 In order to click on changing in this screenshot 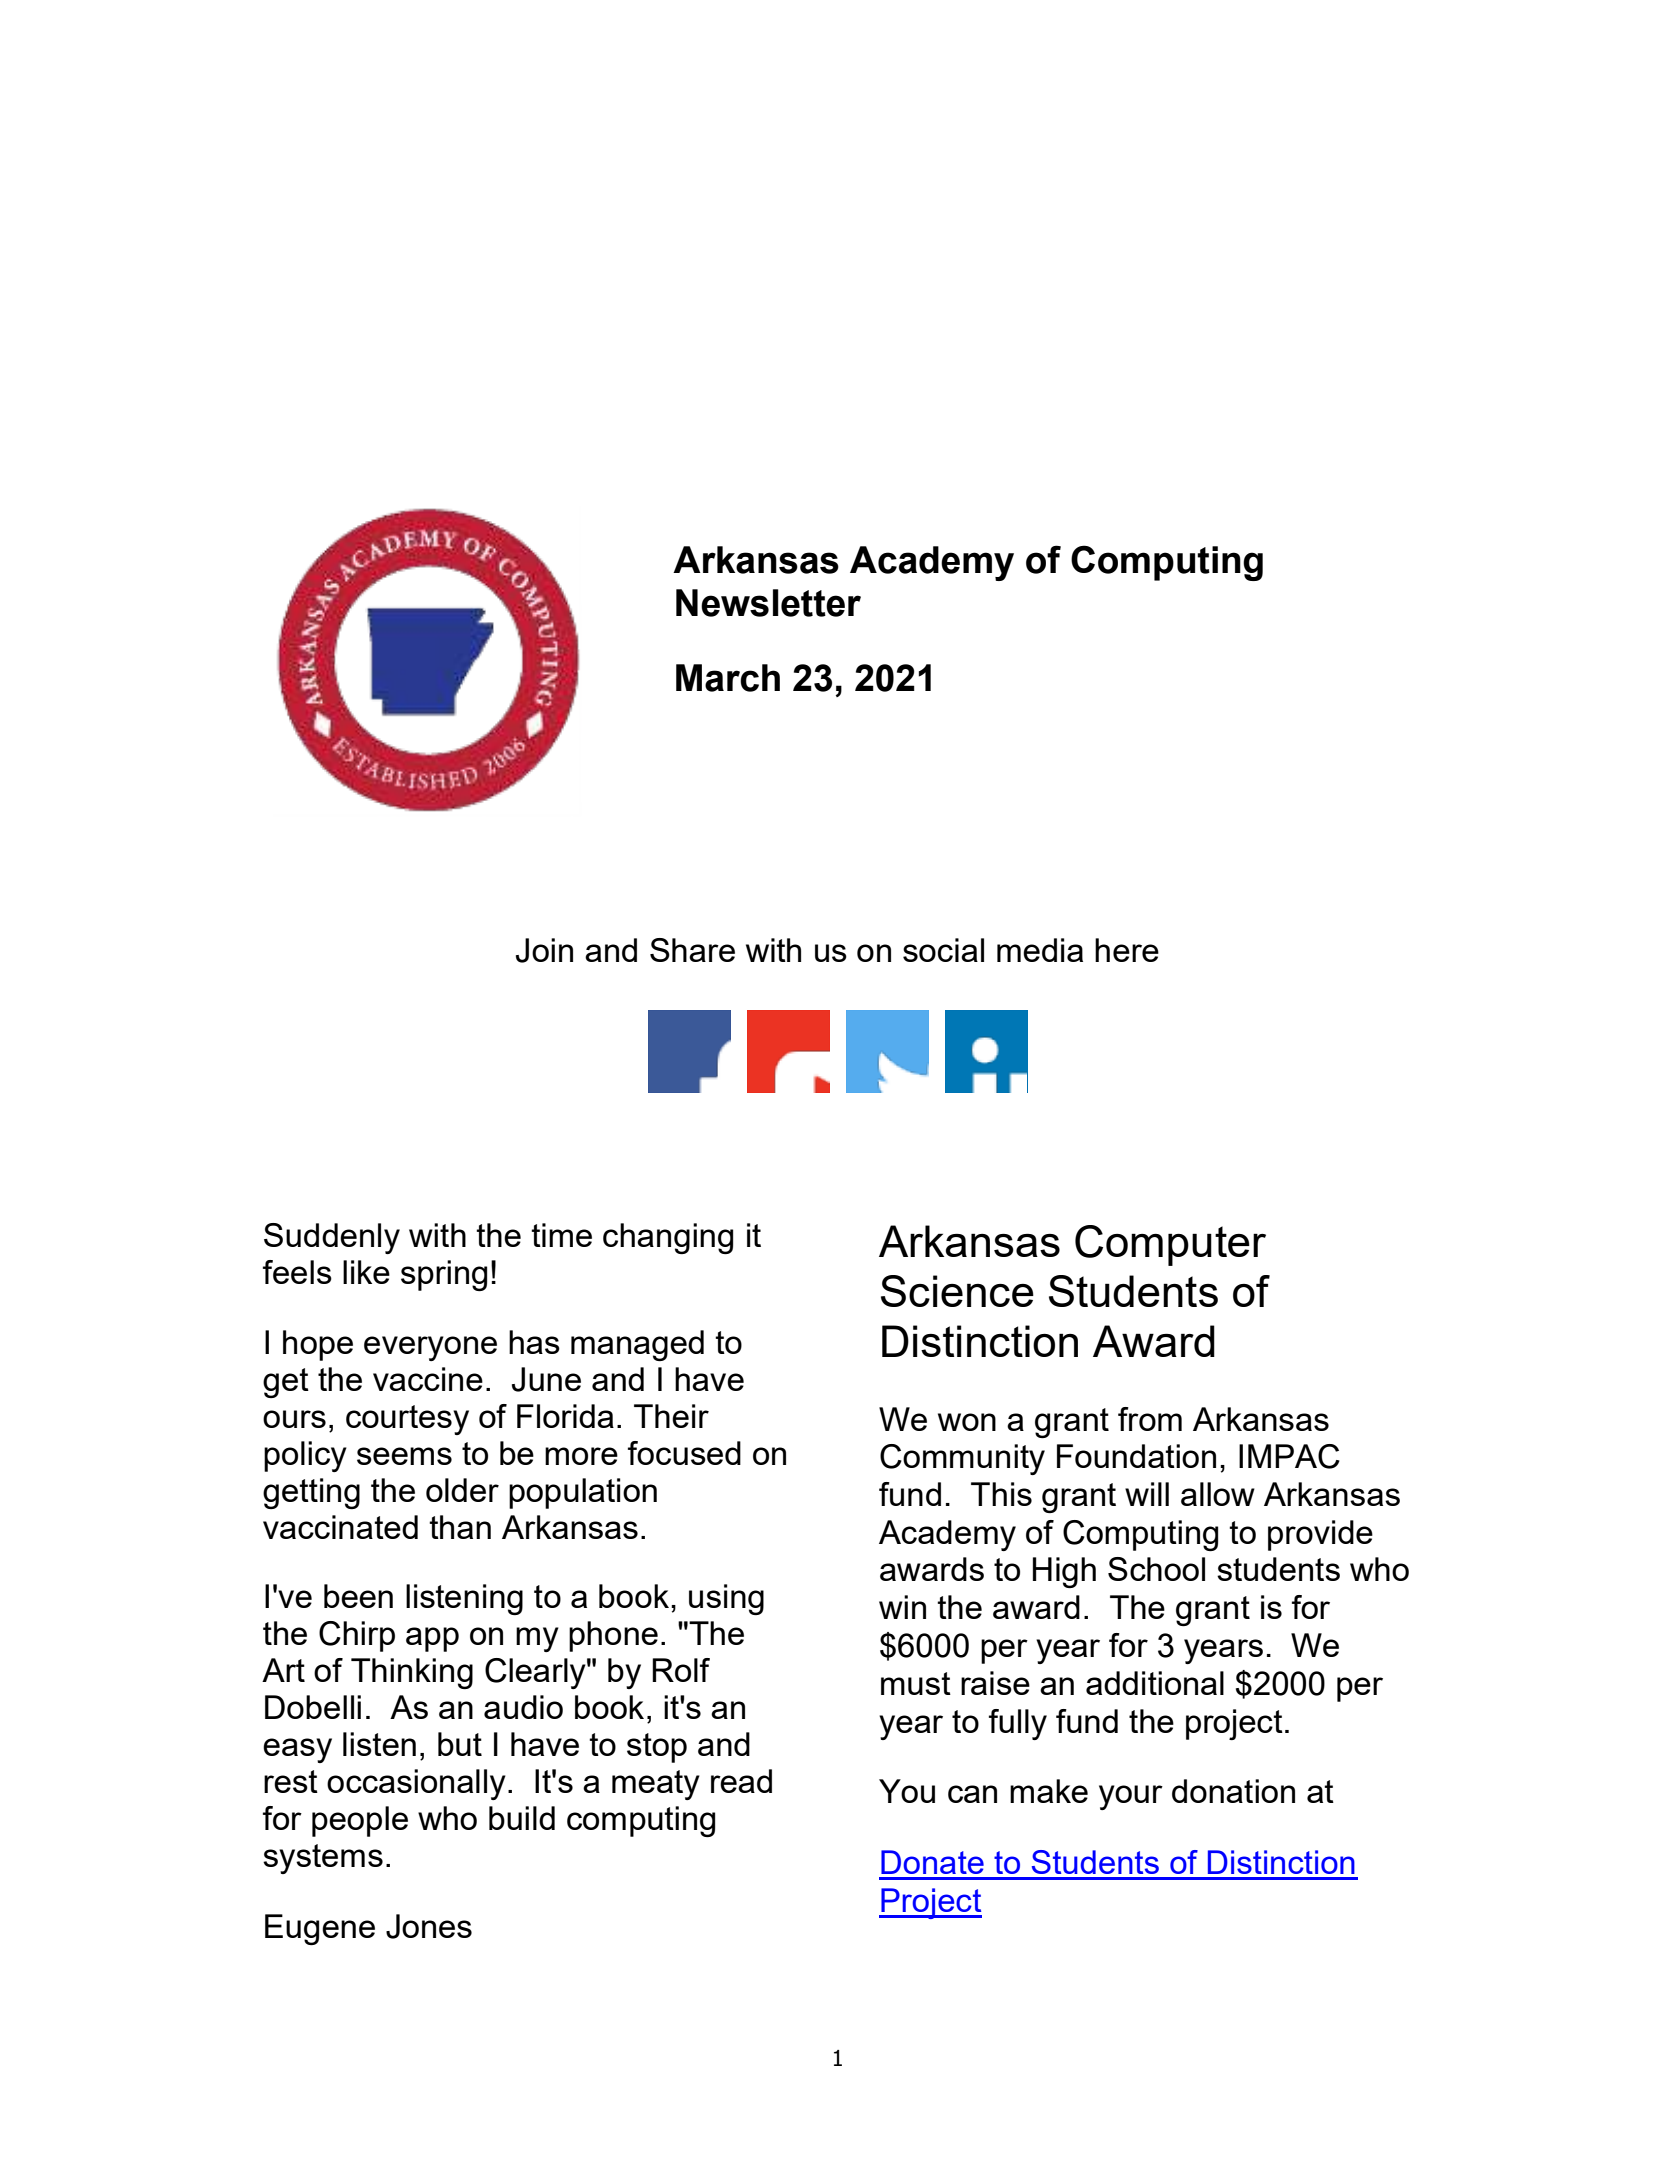, I will do `click(668, 1238)`.
